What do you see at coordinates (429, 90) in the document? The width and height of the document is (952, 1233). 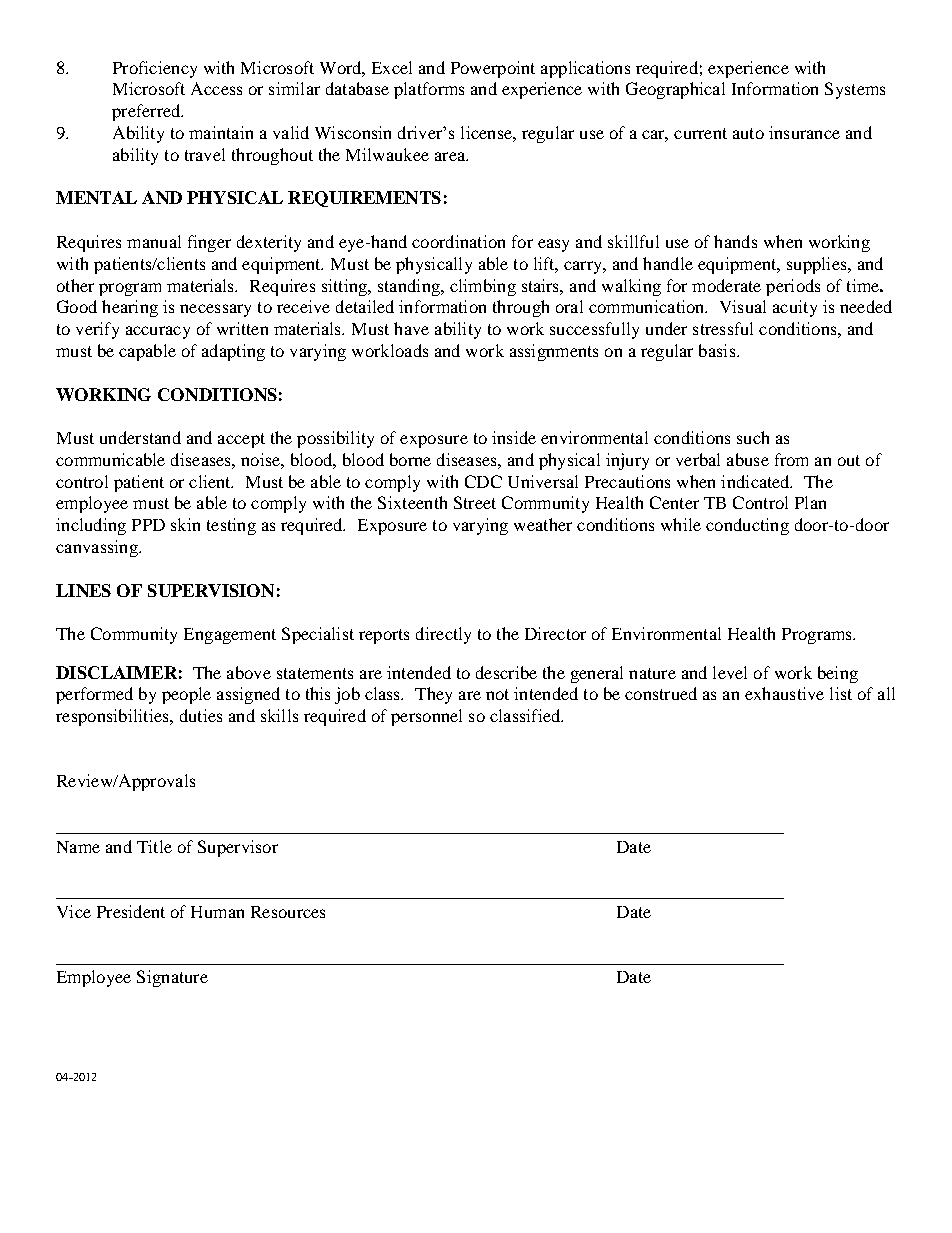 I see `platforms` at bounding box center [429, 90].
